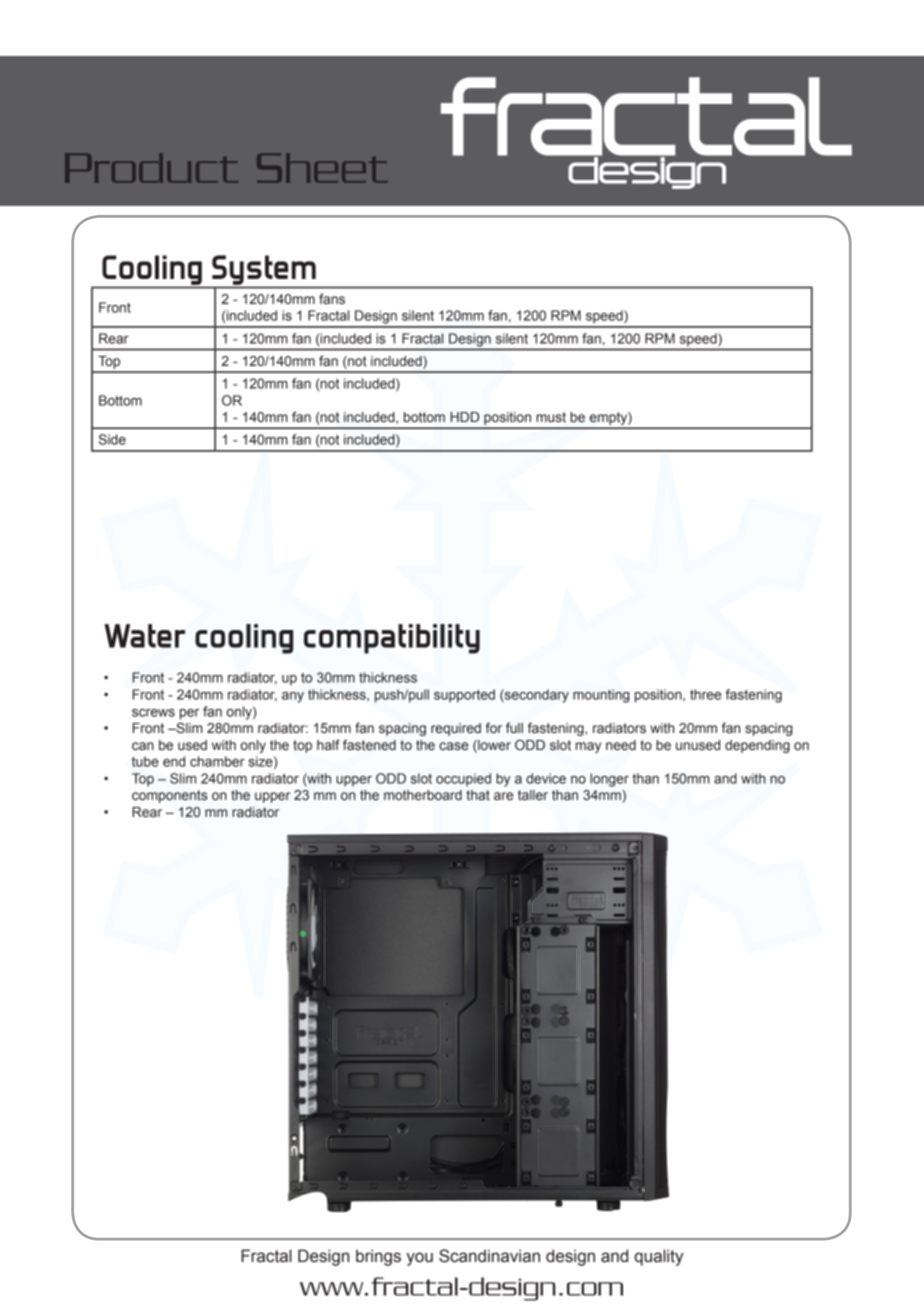  I want to click on longer, so click(609, 780).
